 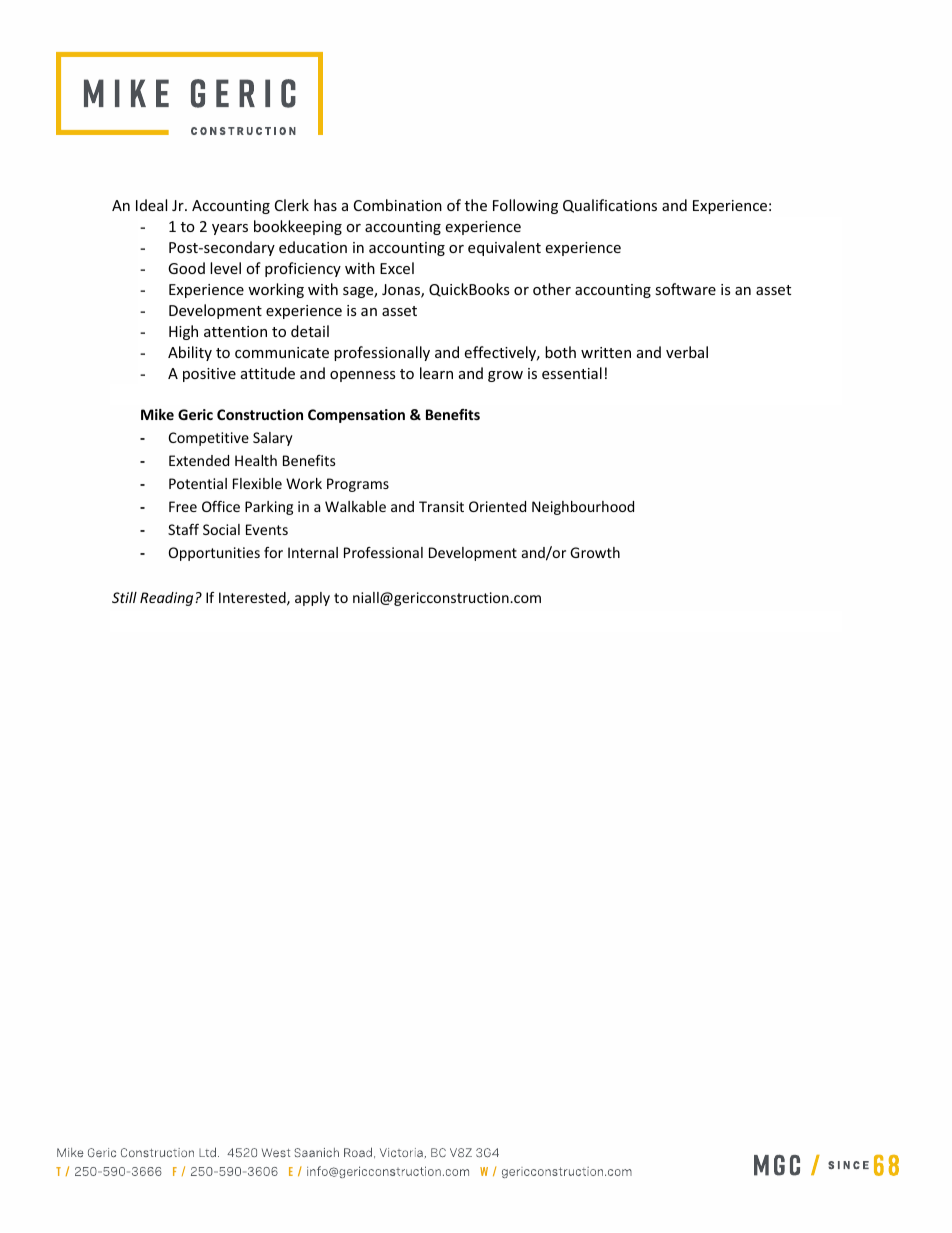 What do you see at coordinates (606, 352) in the screenshot?
I see `written` at bounding box center [606, 352].
